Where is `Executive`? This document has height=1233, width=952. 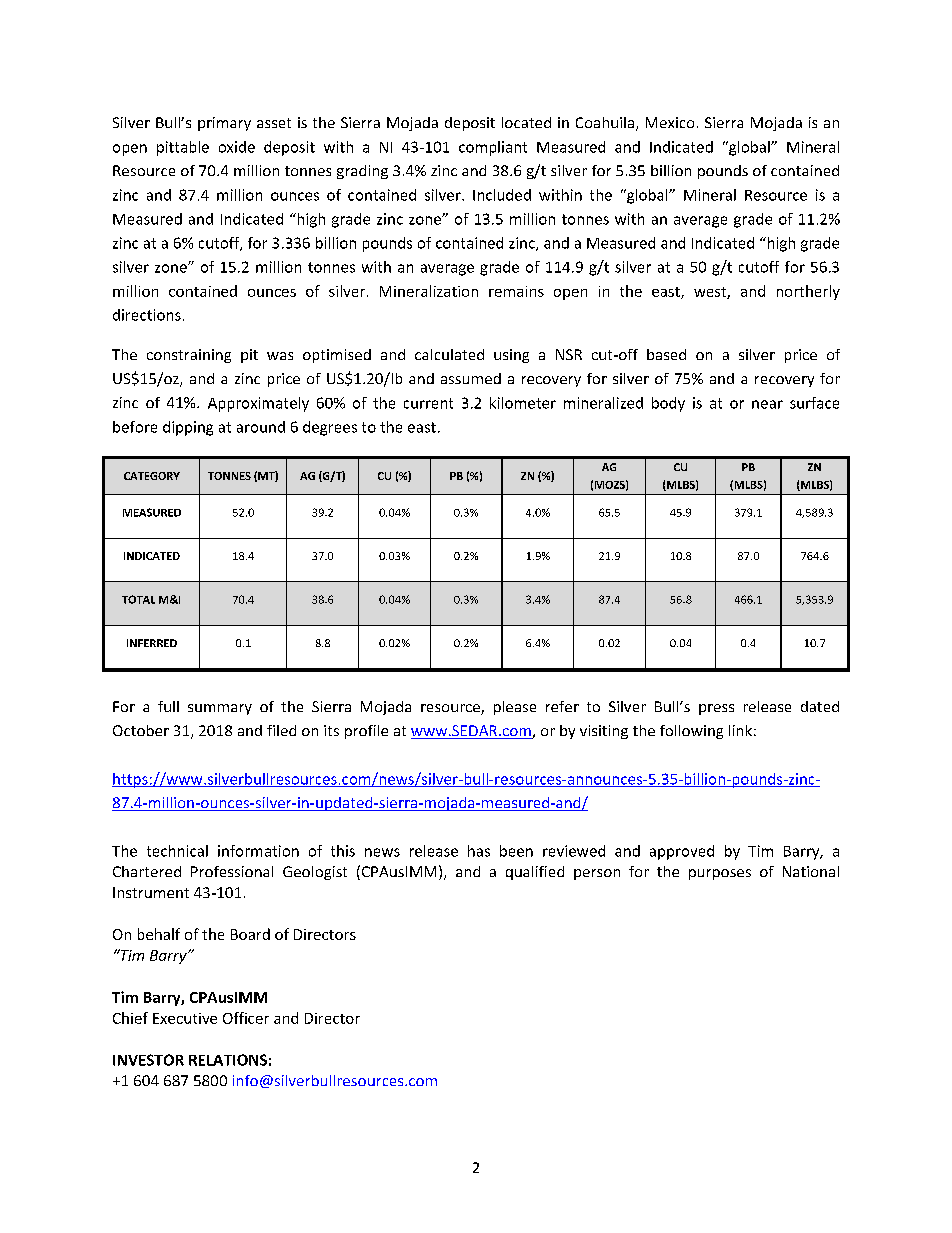 Executive is located at coordinates (185, 1018).
